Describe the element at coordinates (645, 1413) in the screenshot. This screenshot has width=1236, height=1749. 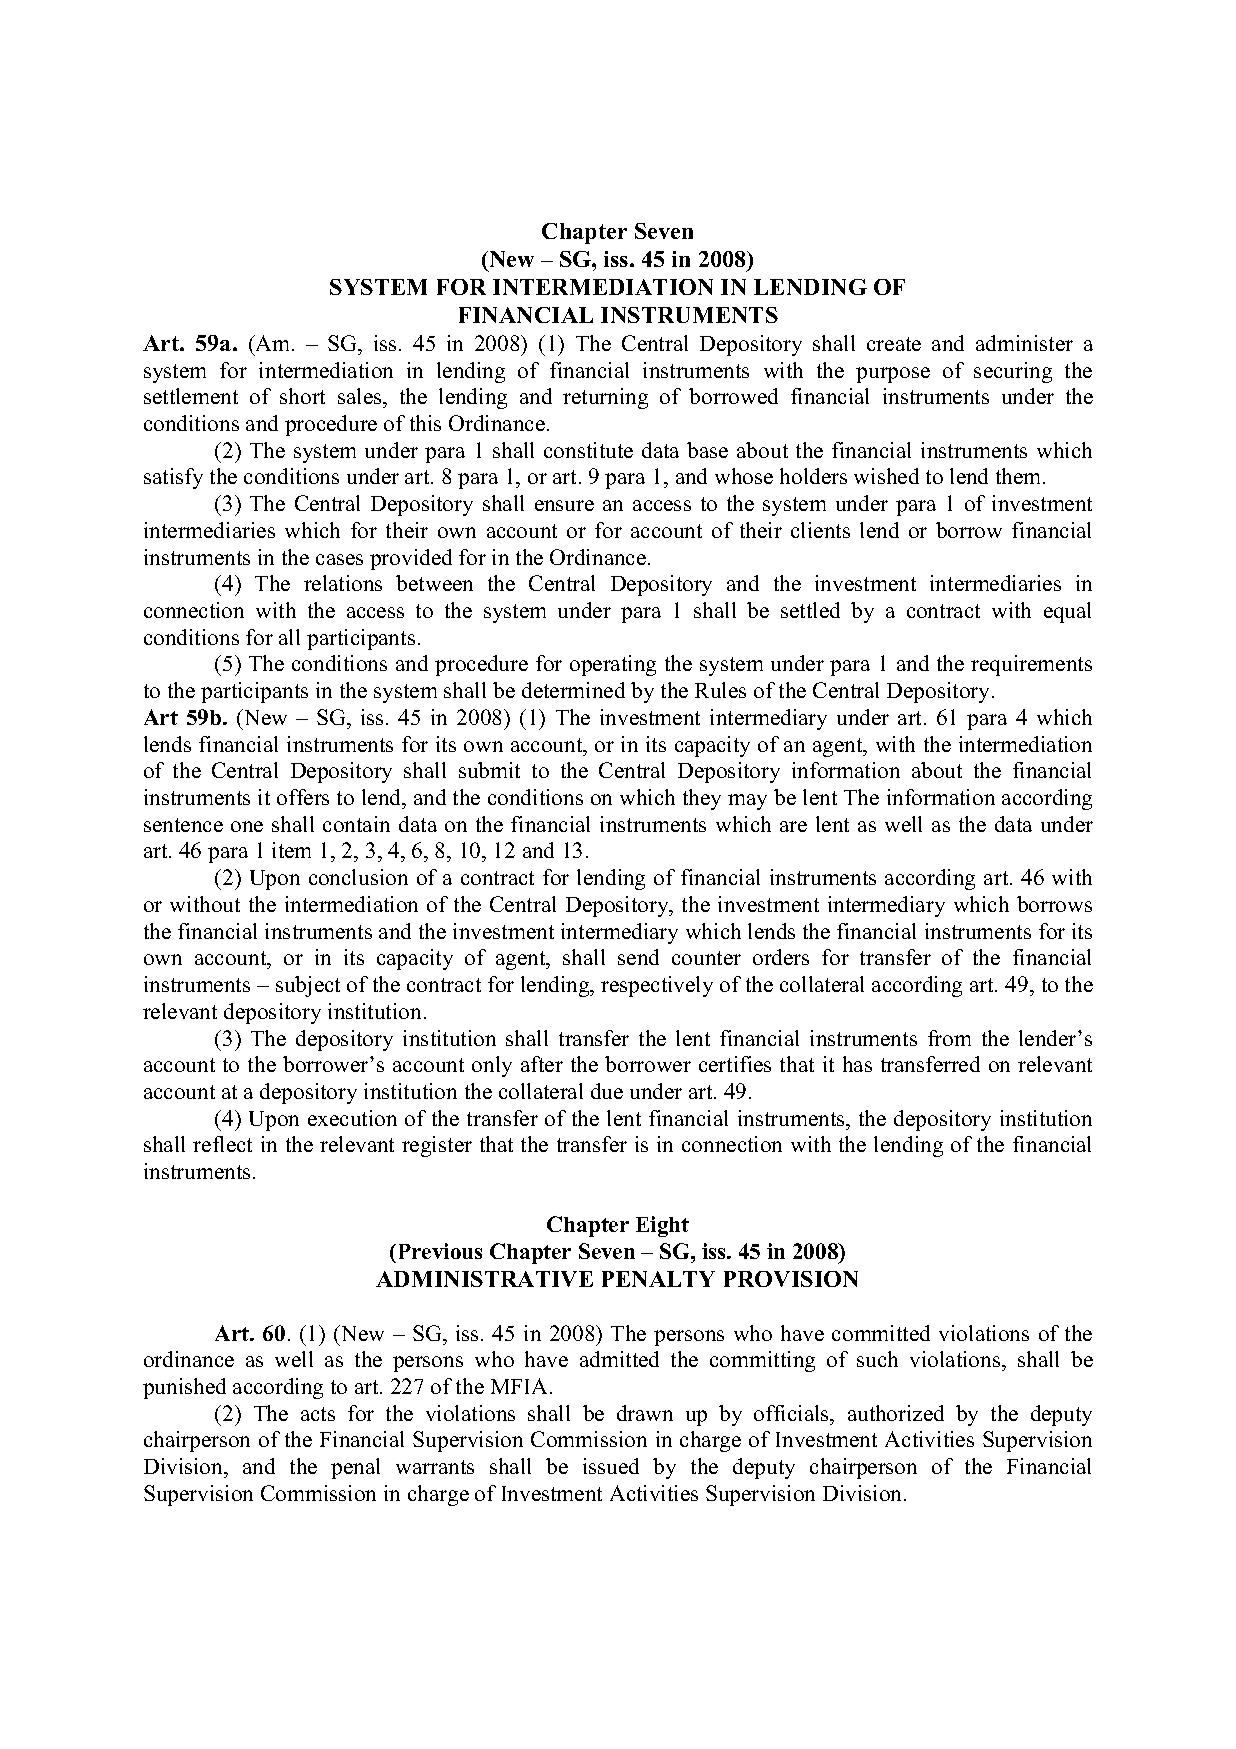
I see `drawn` at that location.
